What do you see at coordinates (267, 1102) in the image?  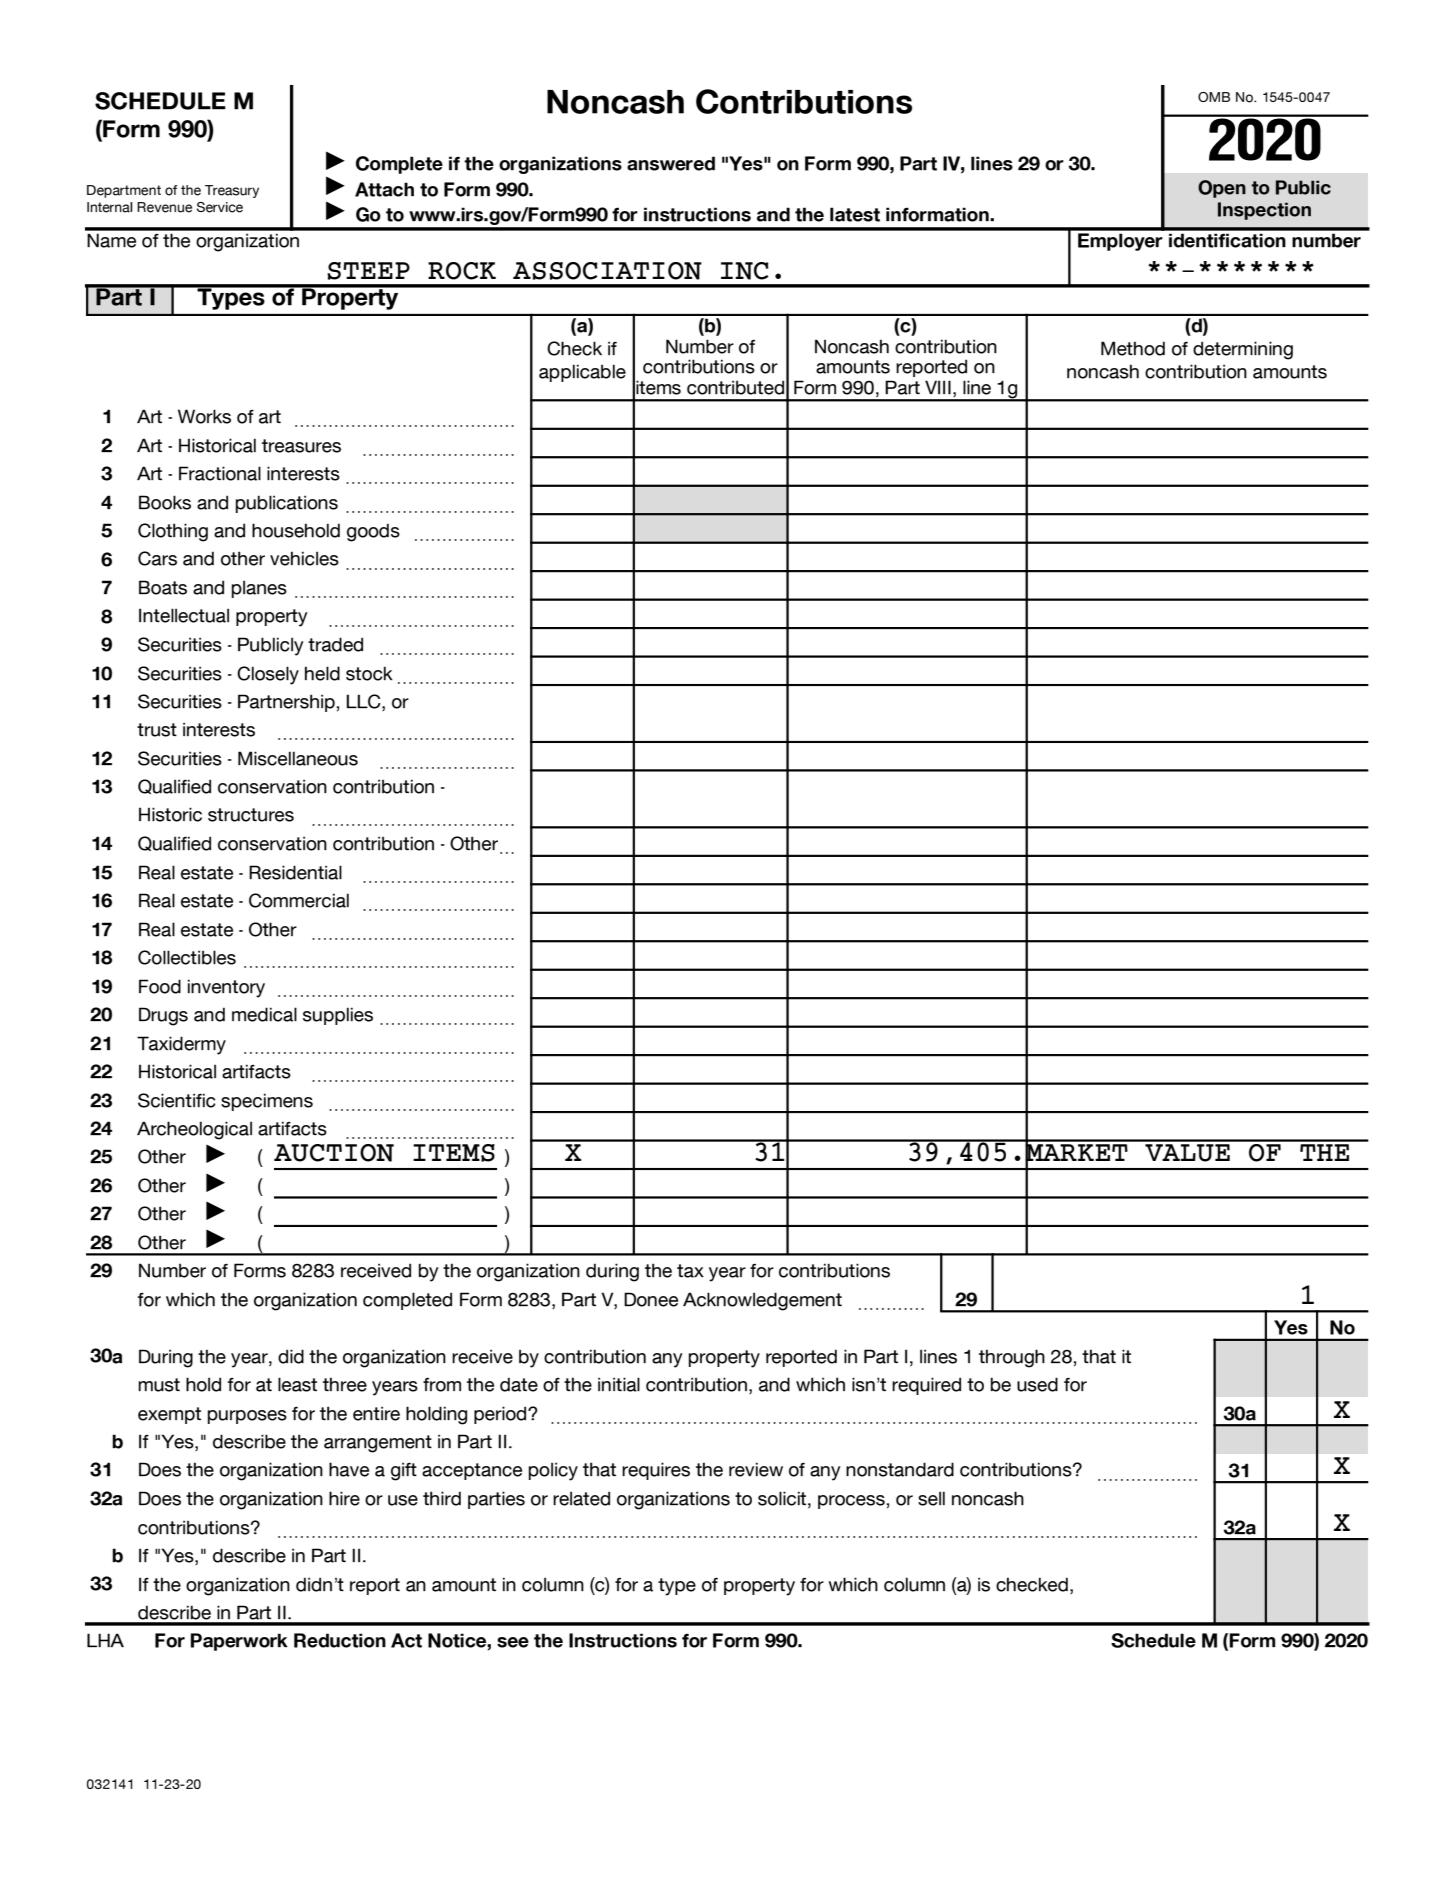 I see `specimens` at bounding box center [267, 1102].
